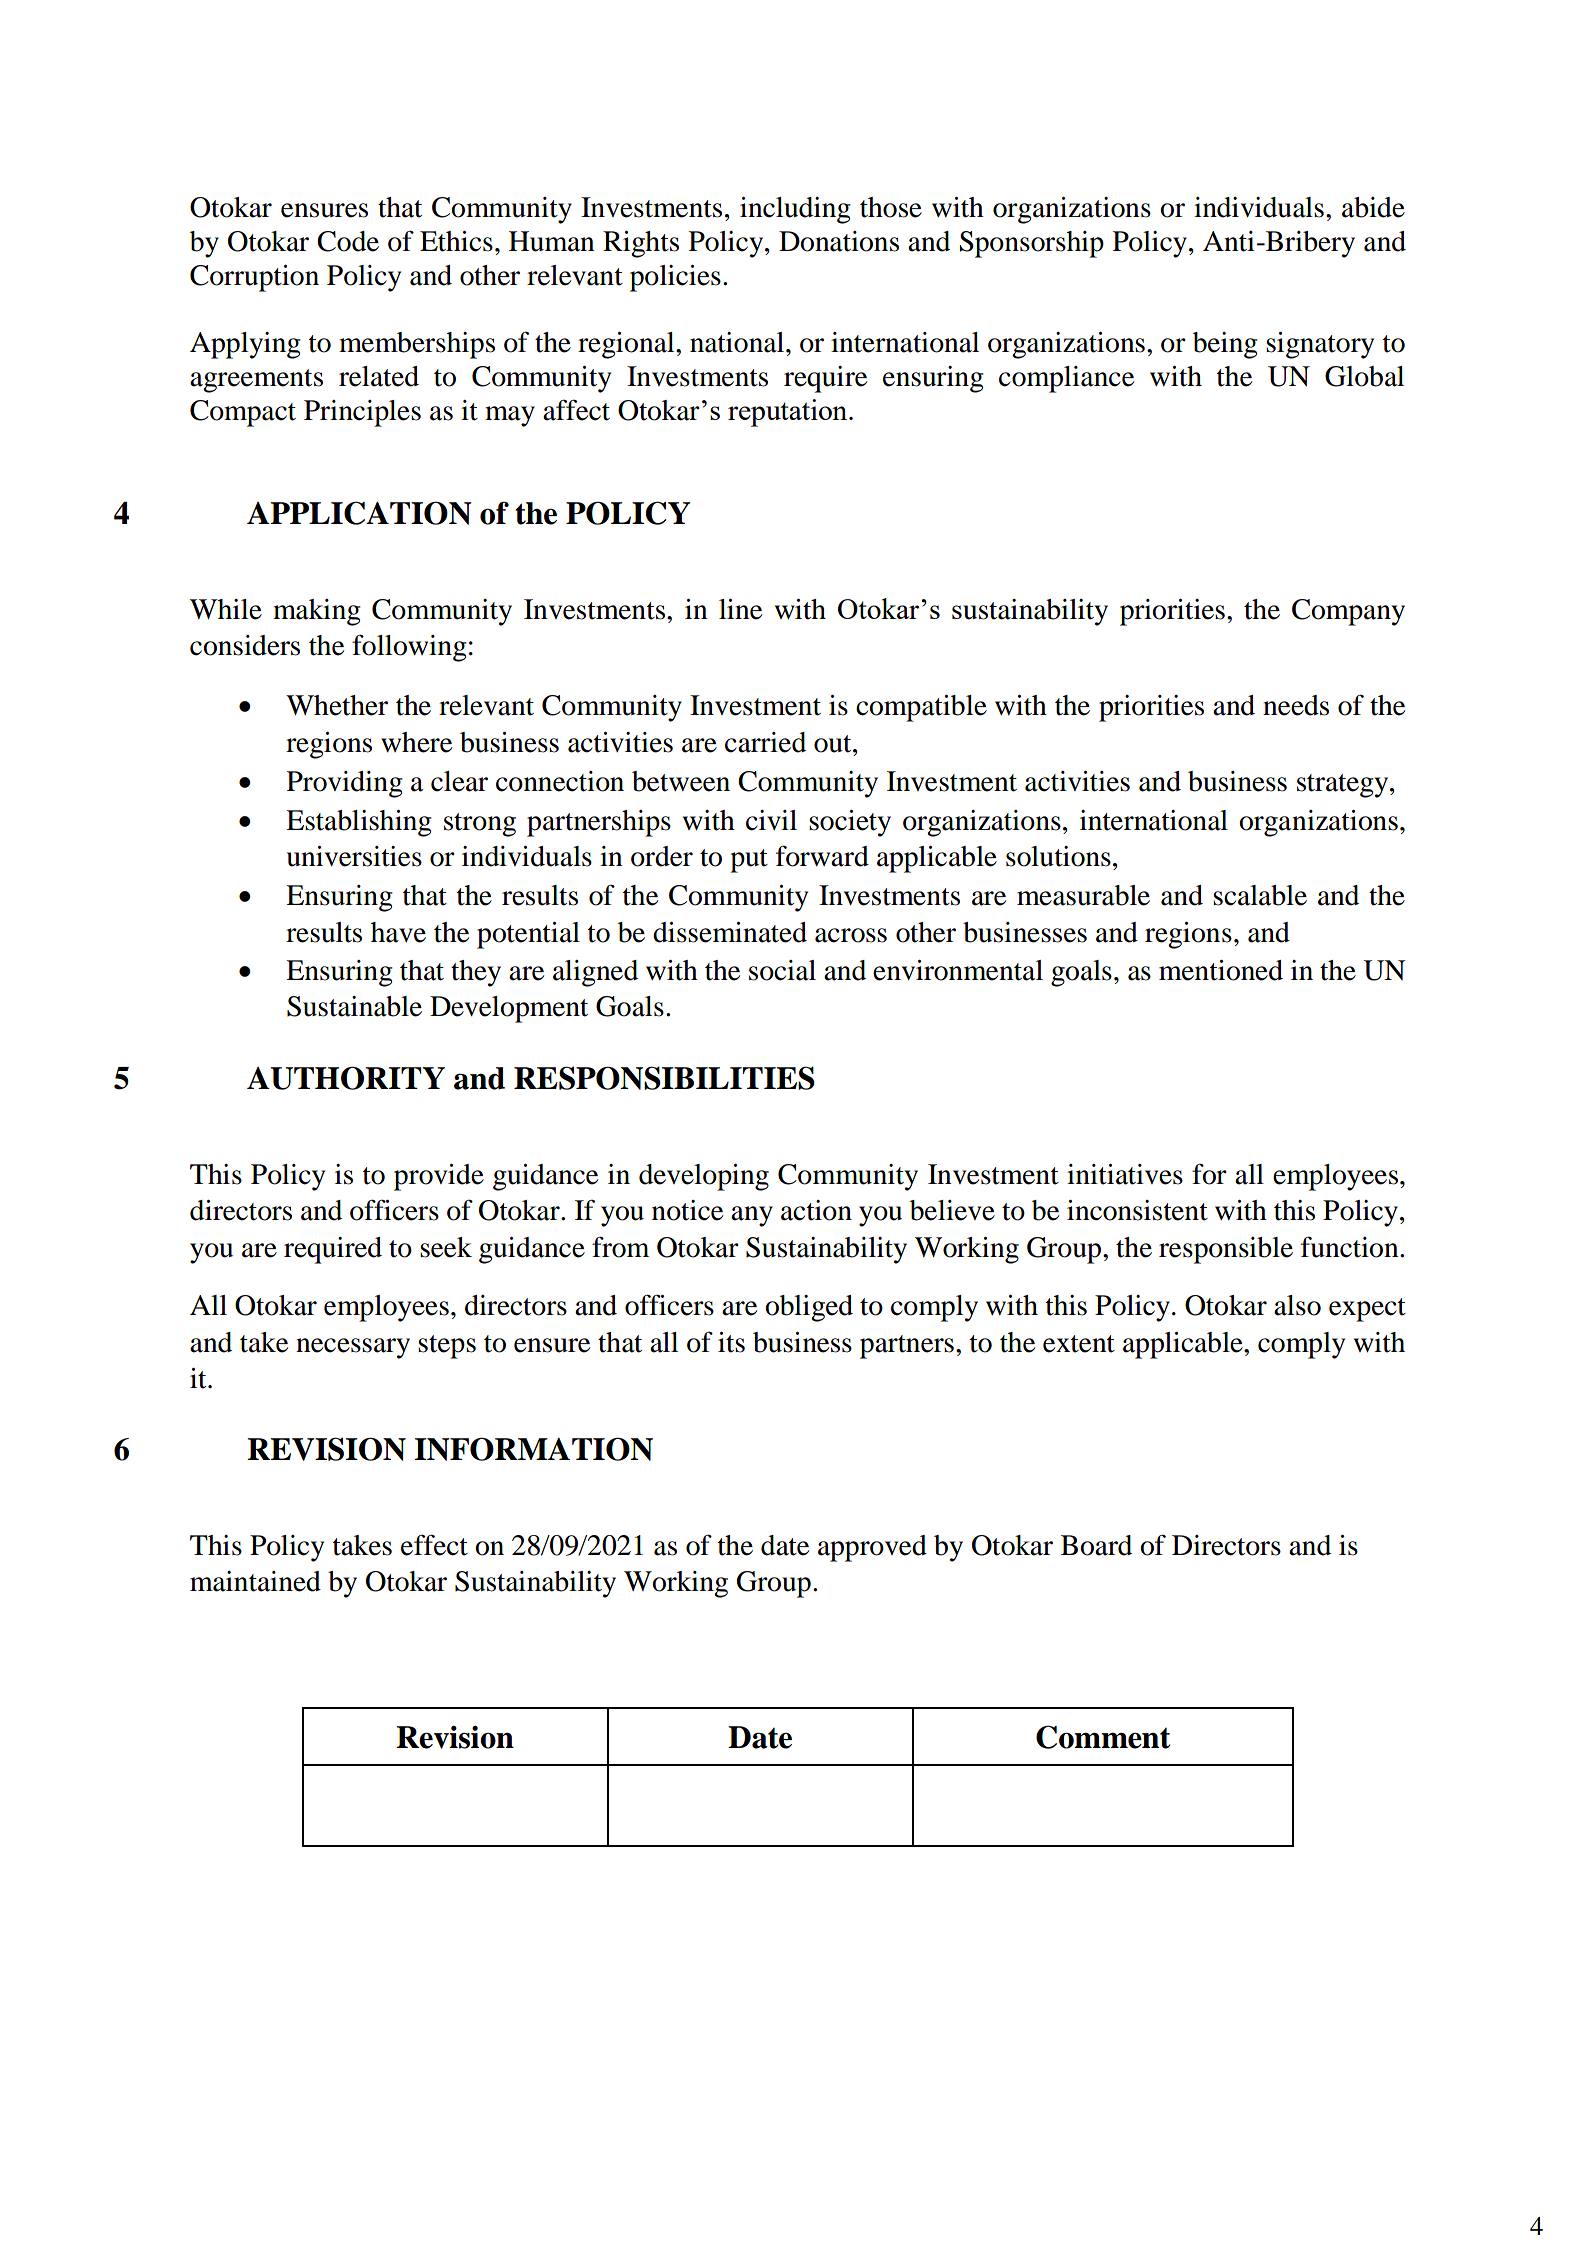 This screenshot has height=2258, width=1596. Describe the element at coordinates (740, 609) in the screenshot. I see `line` at that location.
